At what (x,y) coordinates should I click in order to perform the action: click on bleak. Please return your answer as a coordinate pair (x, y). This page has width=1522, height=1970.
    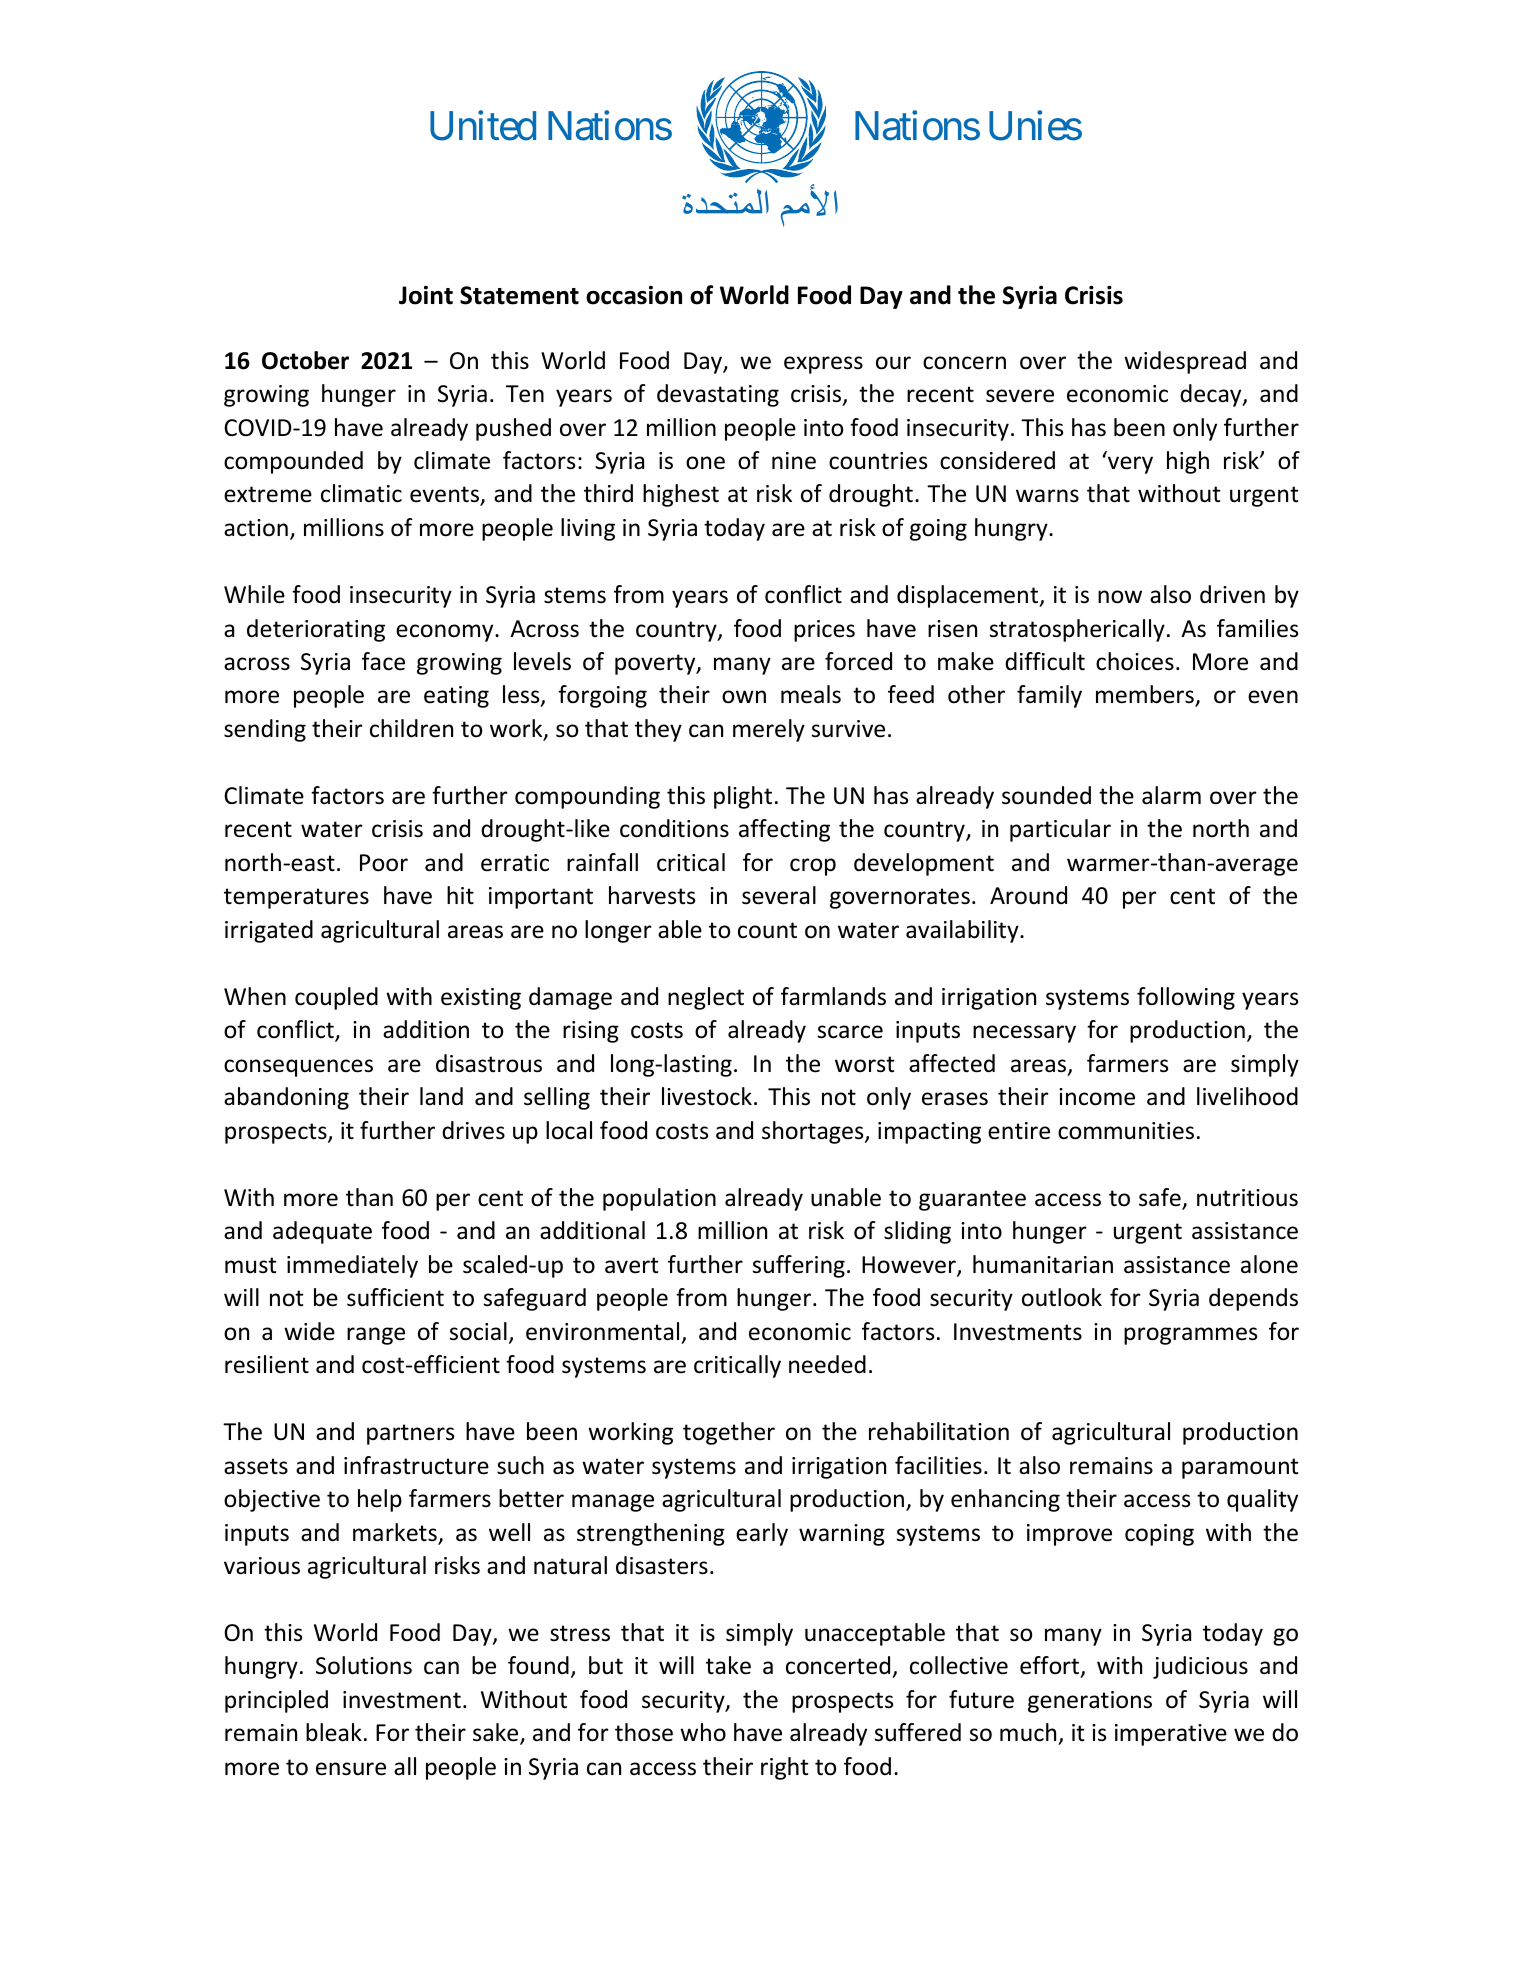
    Looking at the image, I should click on (334, 1732).
